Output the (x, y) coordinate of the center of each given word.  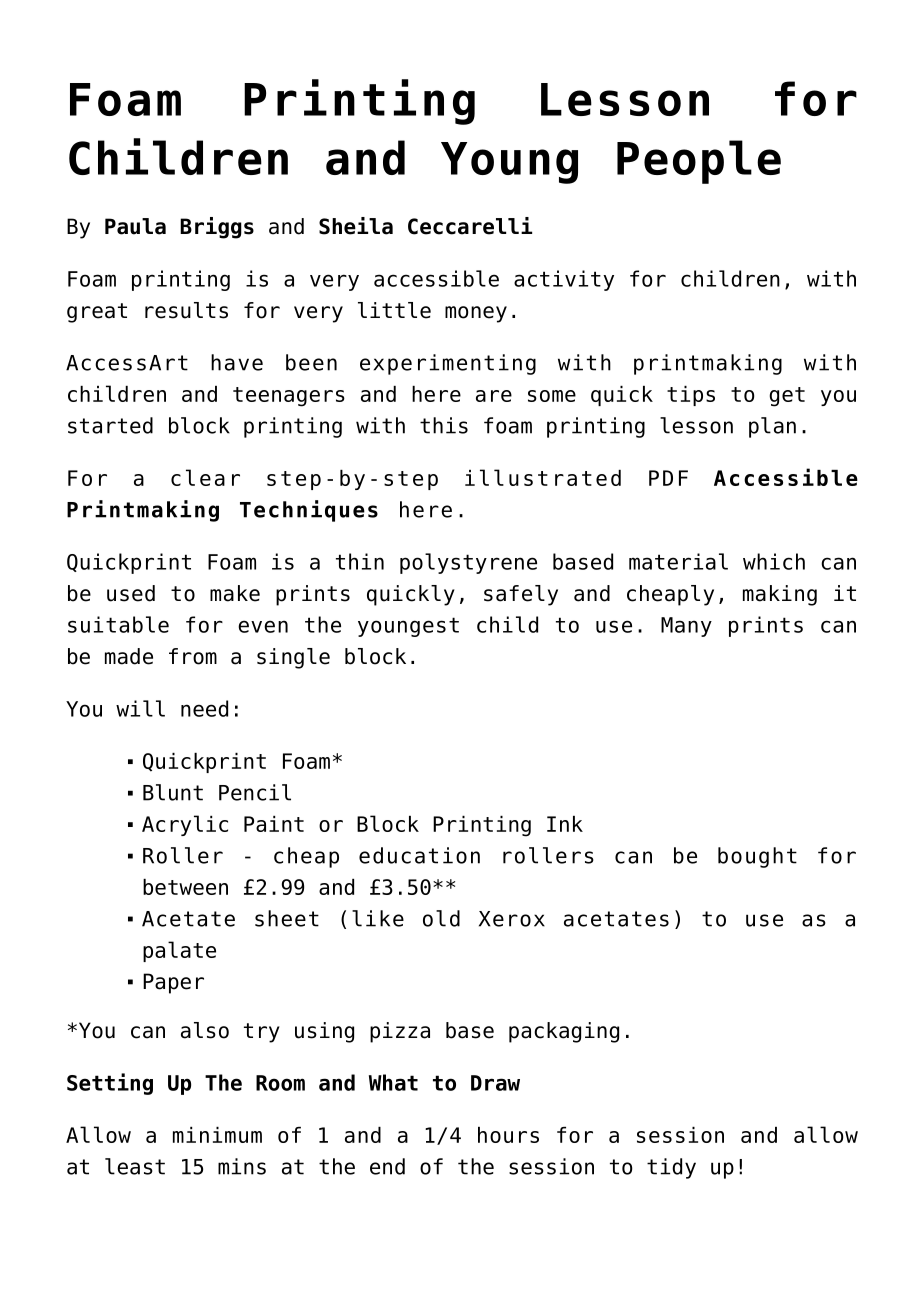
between (185, 887)
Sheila (356, 226)
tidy (671, 1168)
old (441, 918)
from (193, 656)
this (444, 425)
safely (521, 595)
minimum (217, 1135)
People (699, 162)
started (110, 425)
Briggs (217, 228)
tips (691, 396)
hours (508, 1135)
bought (757, 857)
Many (686, 627)
